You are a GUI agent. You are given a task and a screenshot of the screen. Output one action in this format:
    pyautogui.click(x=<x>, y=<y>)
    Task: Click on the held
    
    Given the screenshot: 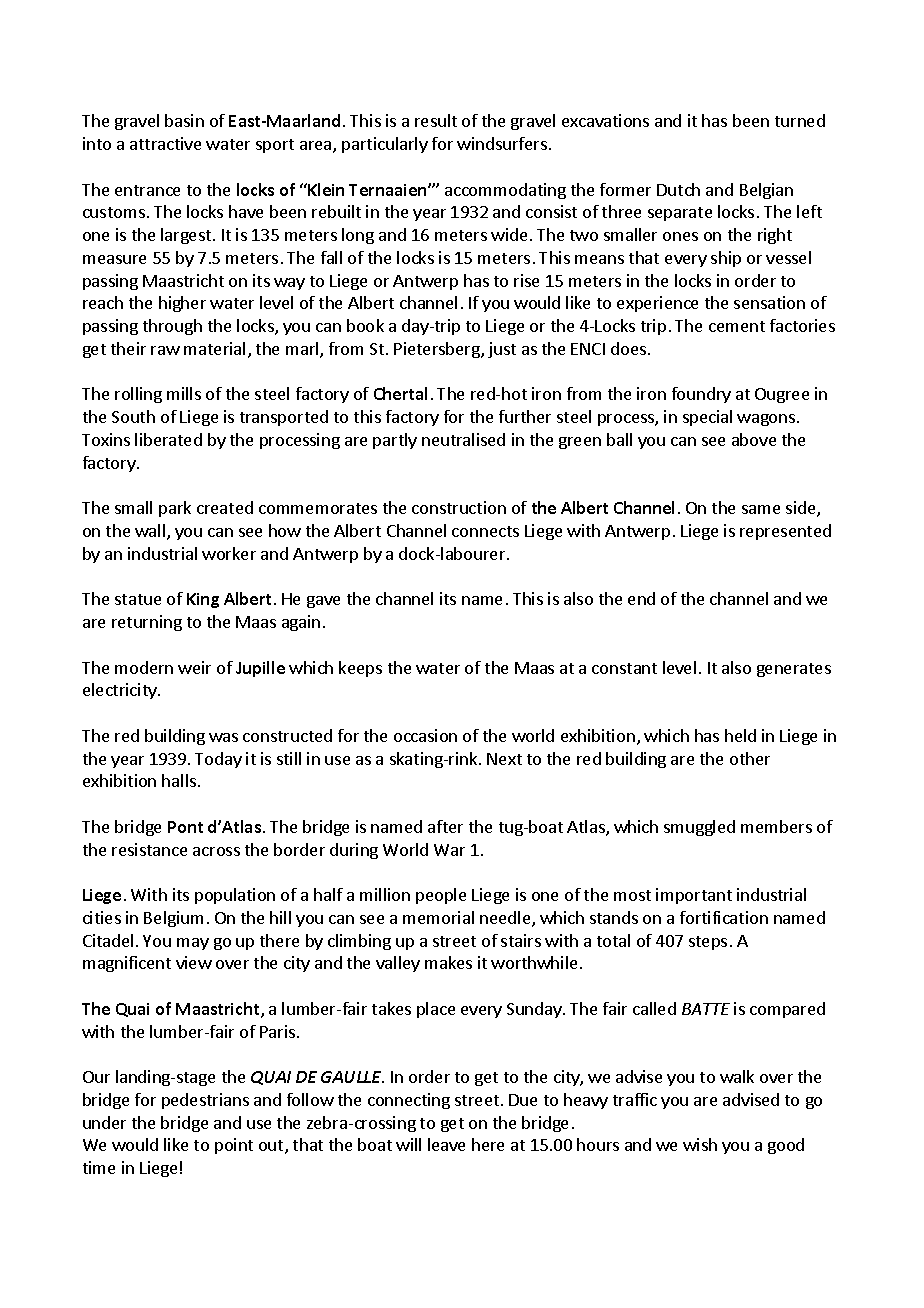 What is the action you would take?
    pyautogui.click(x=740, y=735)
